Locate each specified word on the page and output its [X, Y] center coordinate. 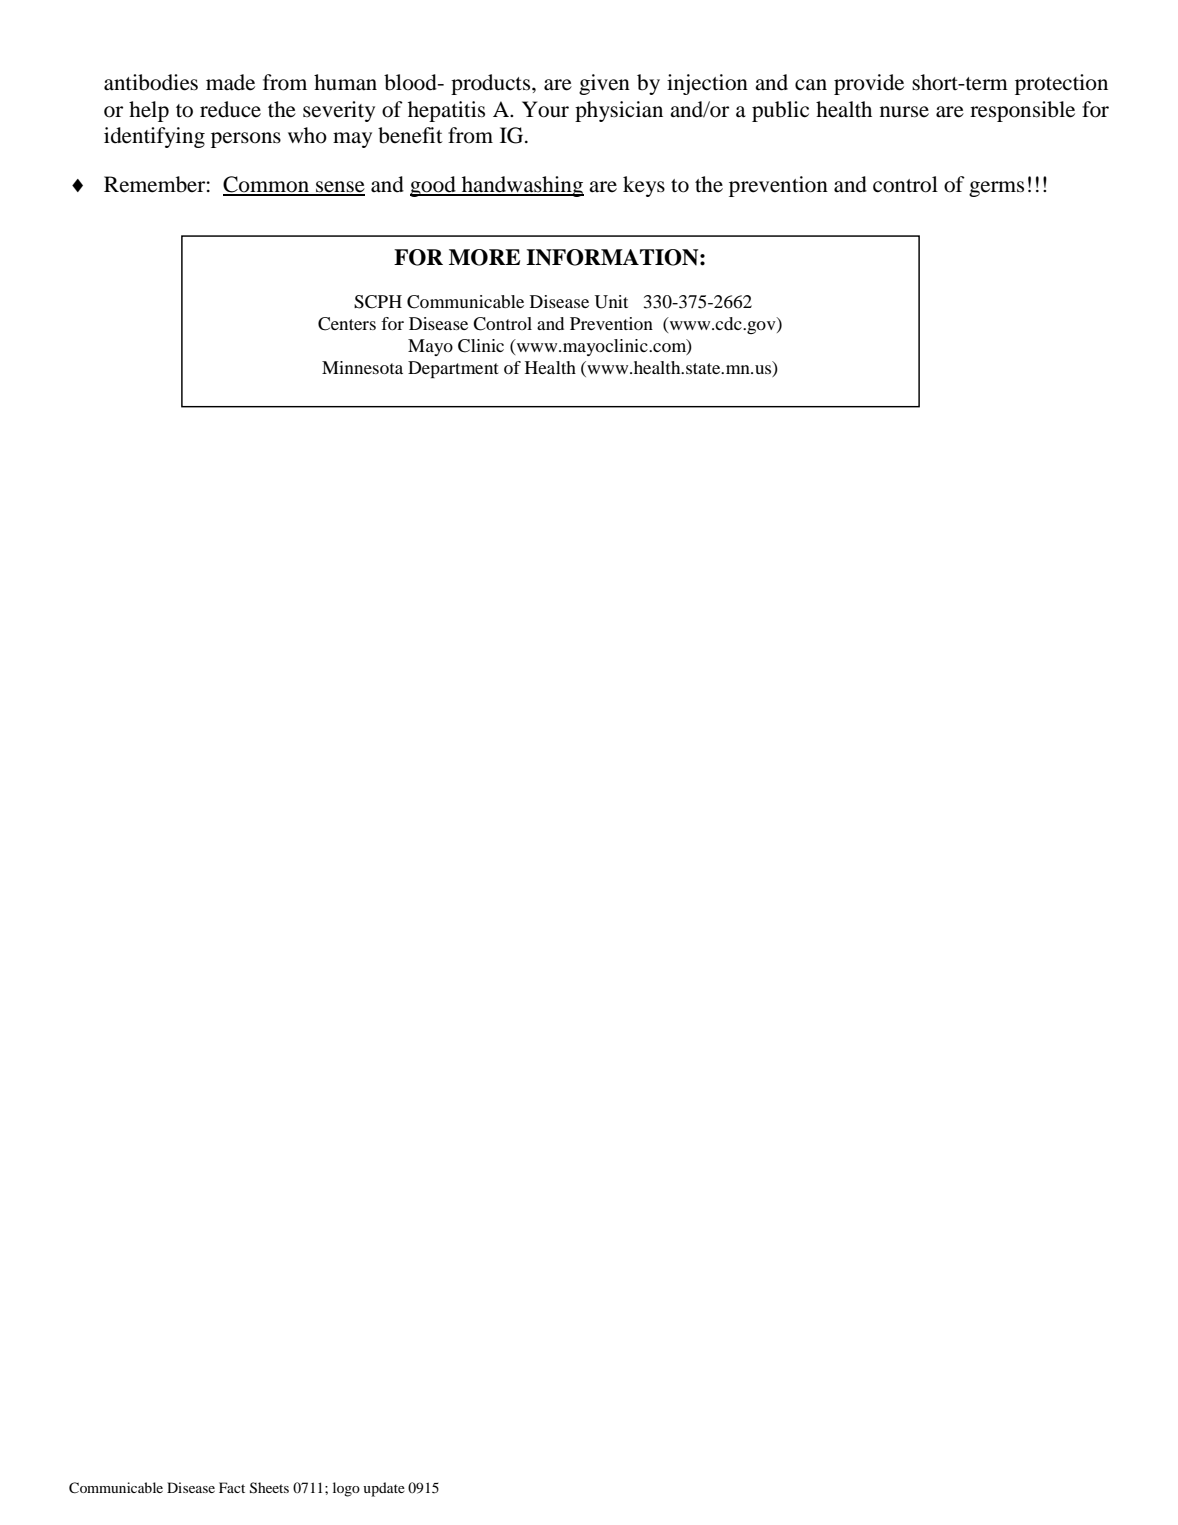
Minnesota [362, 367]
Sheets [269, 1488]
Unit [611, 302]
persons [246, 140]
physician [619, 111]
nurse [904, 112]
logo [346, 1489]
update [384, 1489]
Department [453, 369]
